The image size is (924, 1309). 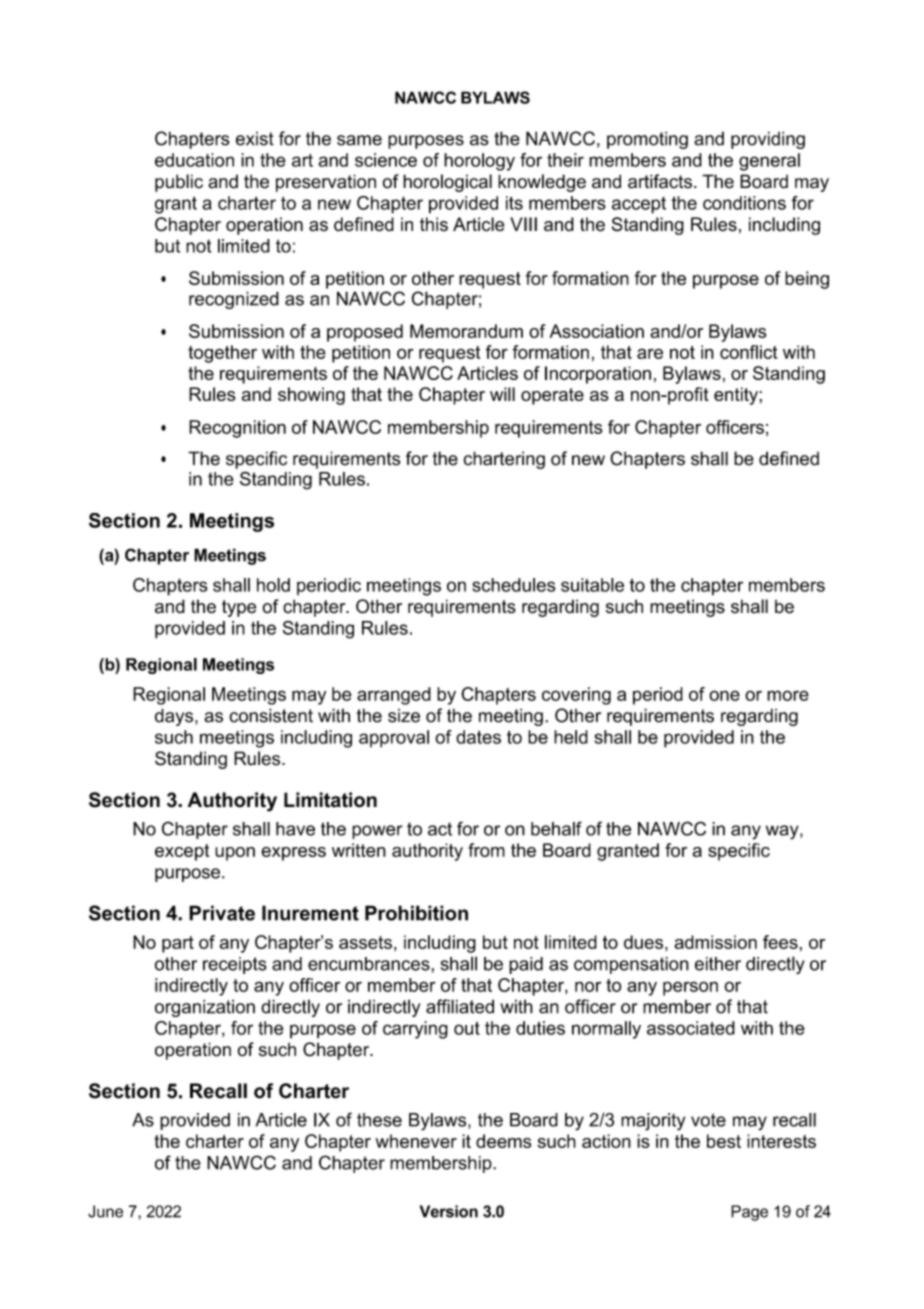 What do you see at coordinates (744, 203) in the document?
I see `conditions` at bounding box center [744, 203].
